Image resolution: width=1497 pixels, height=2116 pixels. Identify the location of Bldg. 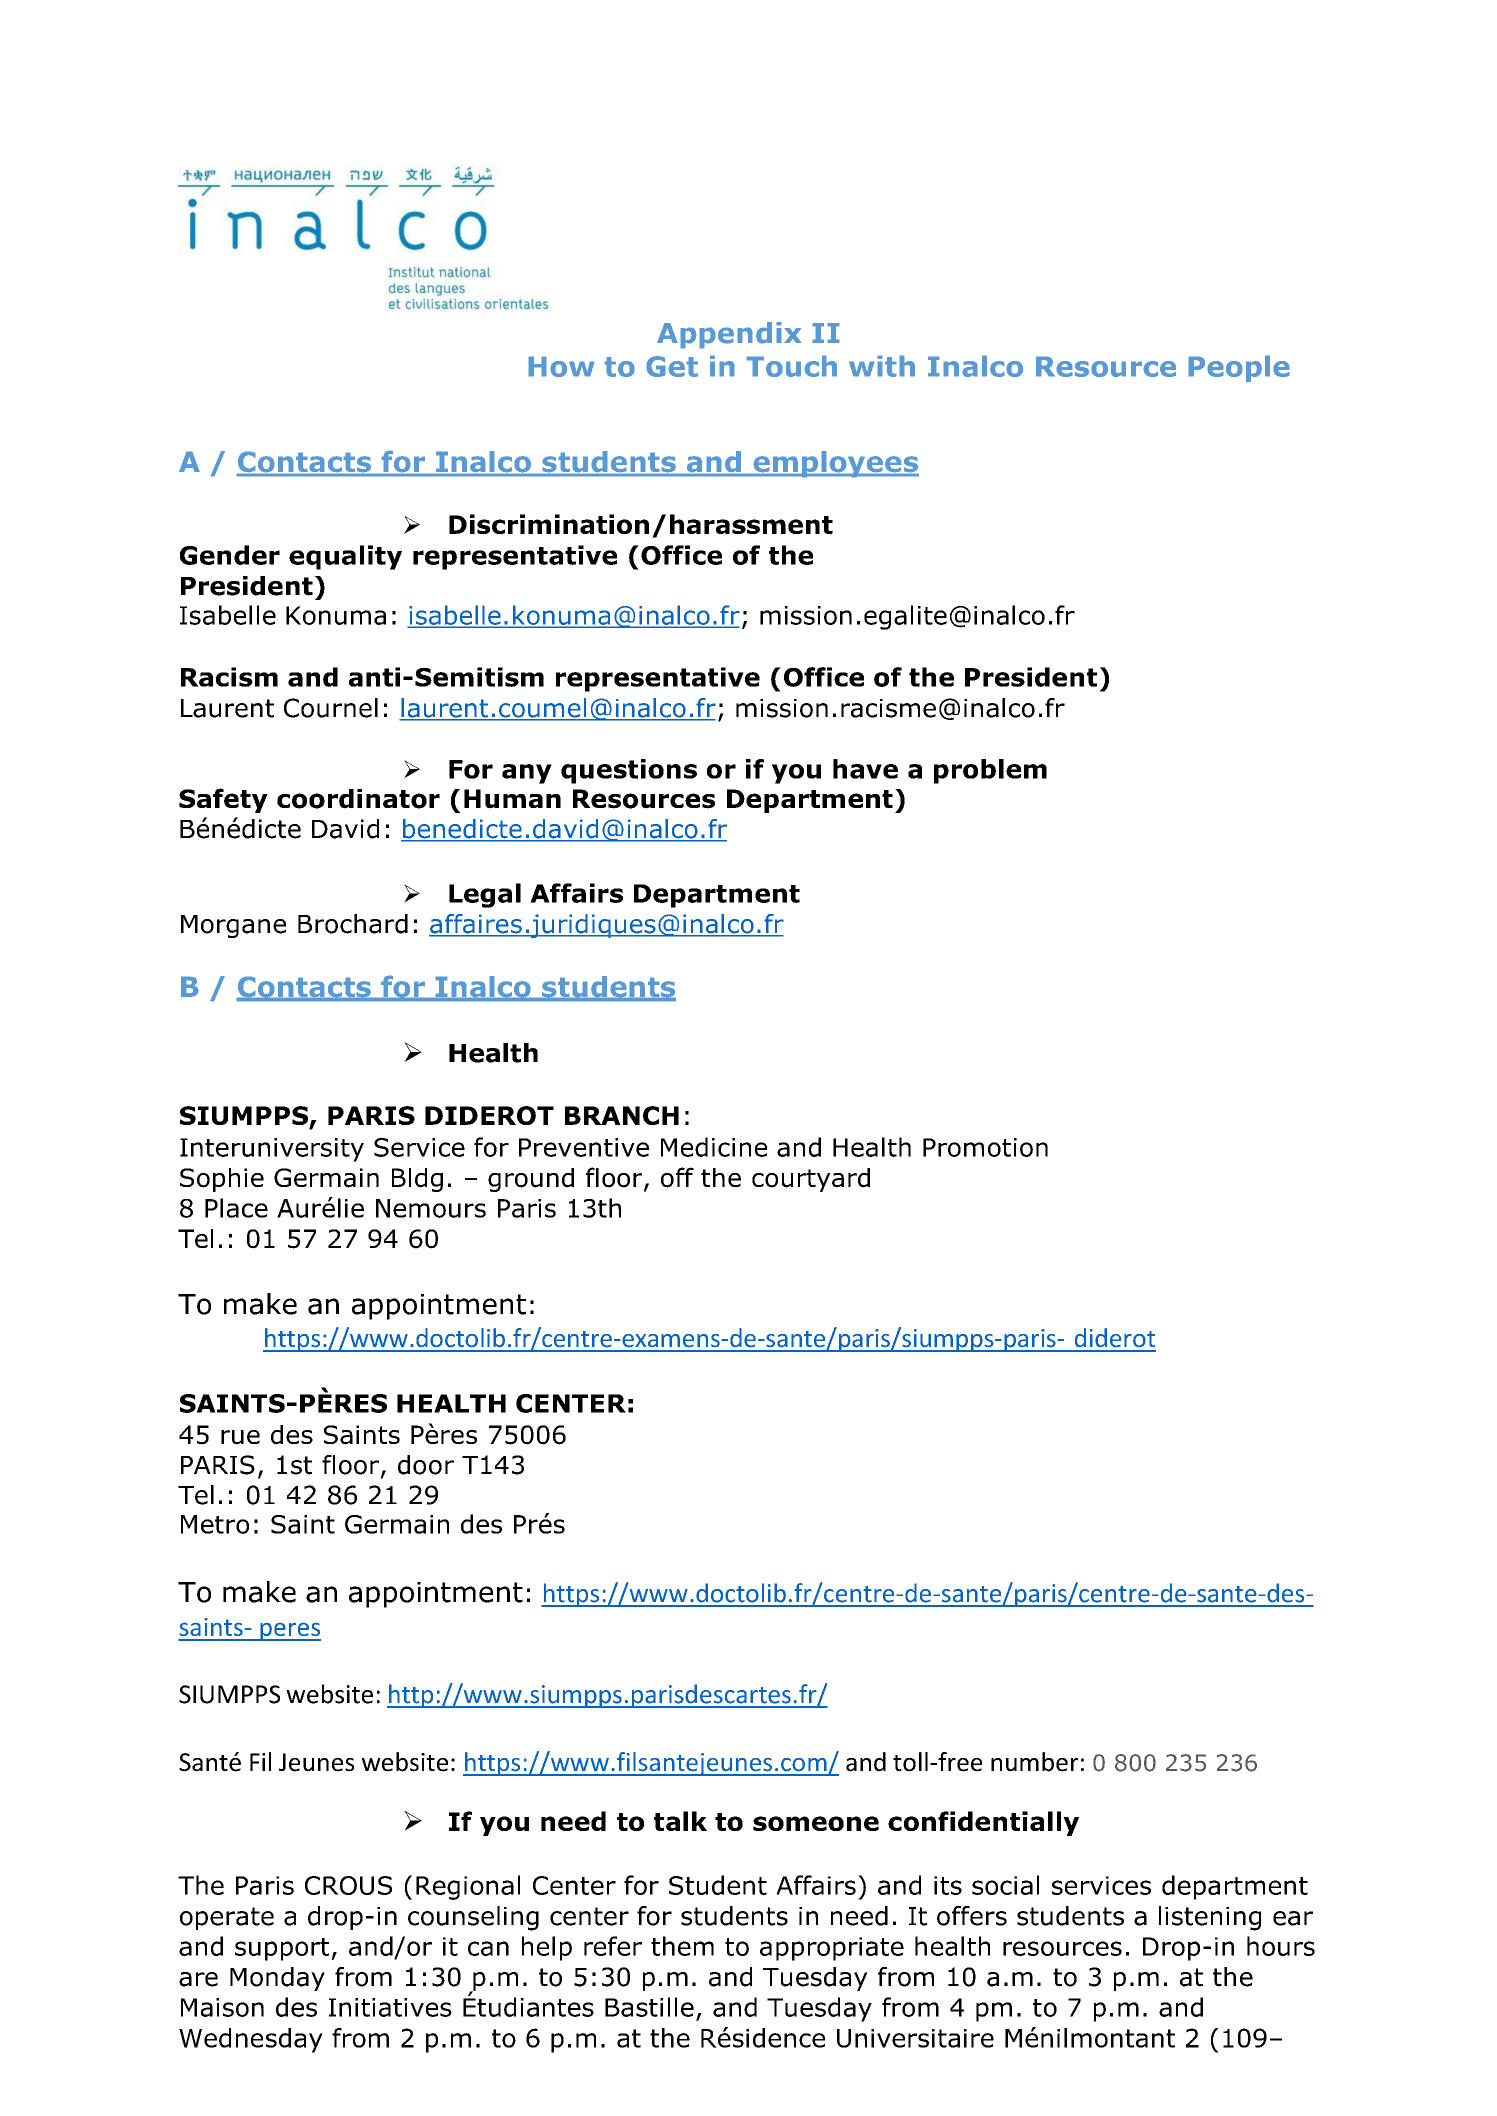
(417, 1180).
